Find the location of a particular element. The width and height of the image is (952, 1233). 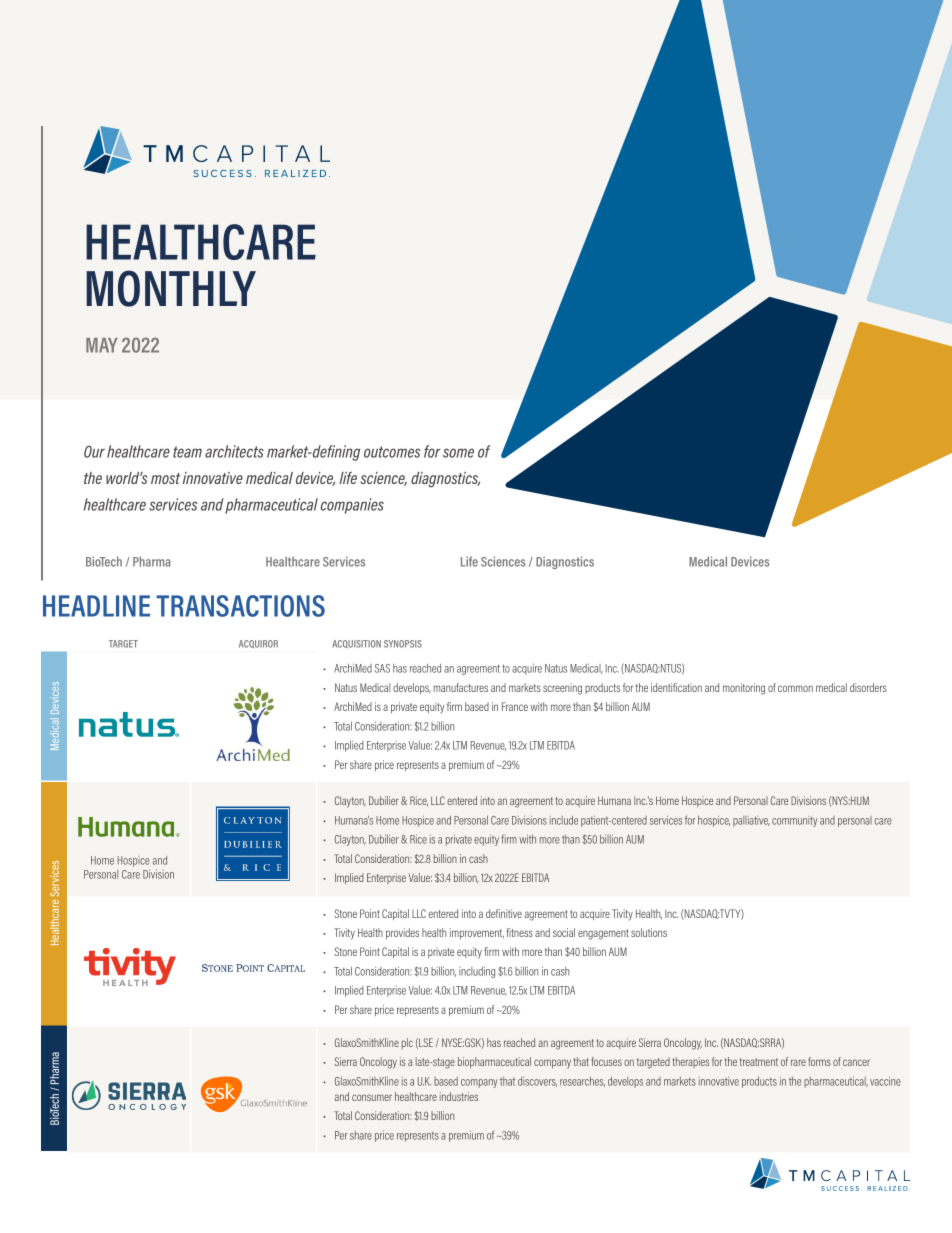

MONTHLY is located at coordinates (171, 288).
